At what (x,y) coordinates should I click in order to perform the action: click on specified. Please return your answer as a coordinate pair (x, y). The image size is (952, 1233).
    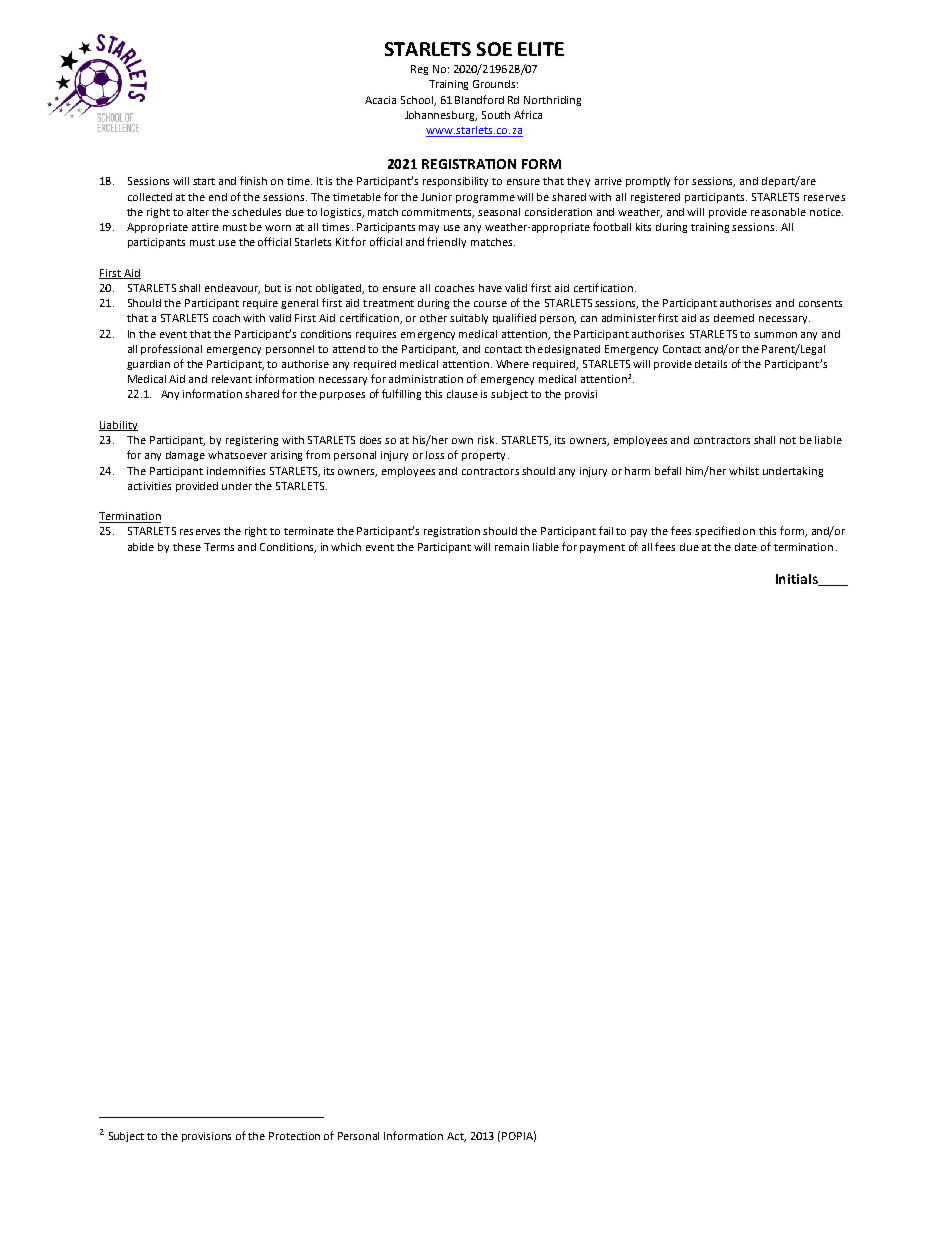
    Looking at the image, I should click on (717, 531).
